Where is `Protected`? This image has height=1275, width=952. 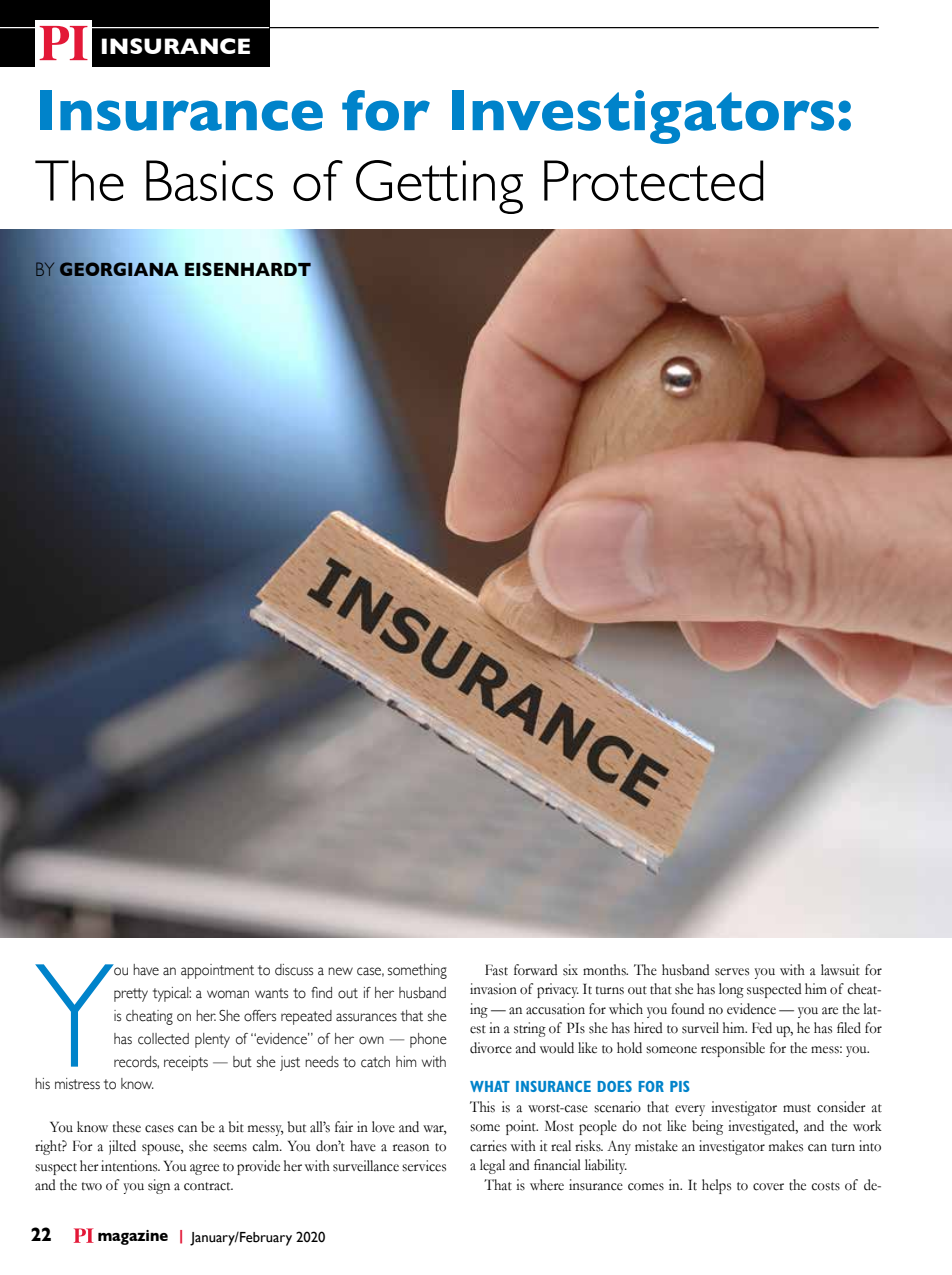
Protected is located at coordinates (654, 180).
